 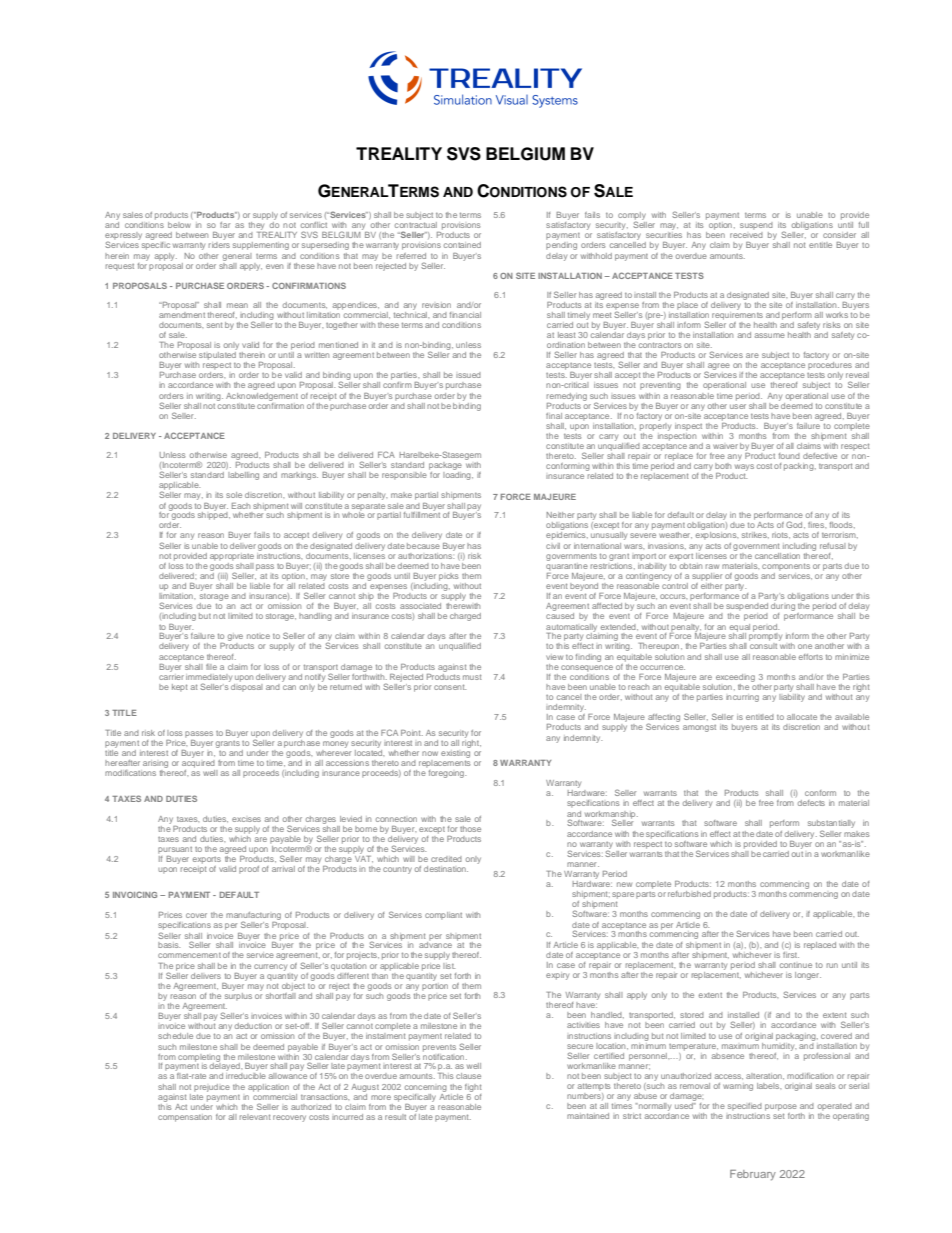 What do you see at coordinates (185, 1118) in the screenshot?
I see `compensation` at bounding box center [185, 1118].
